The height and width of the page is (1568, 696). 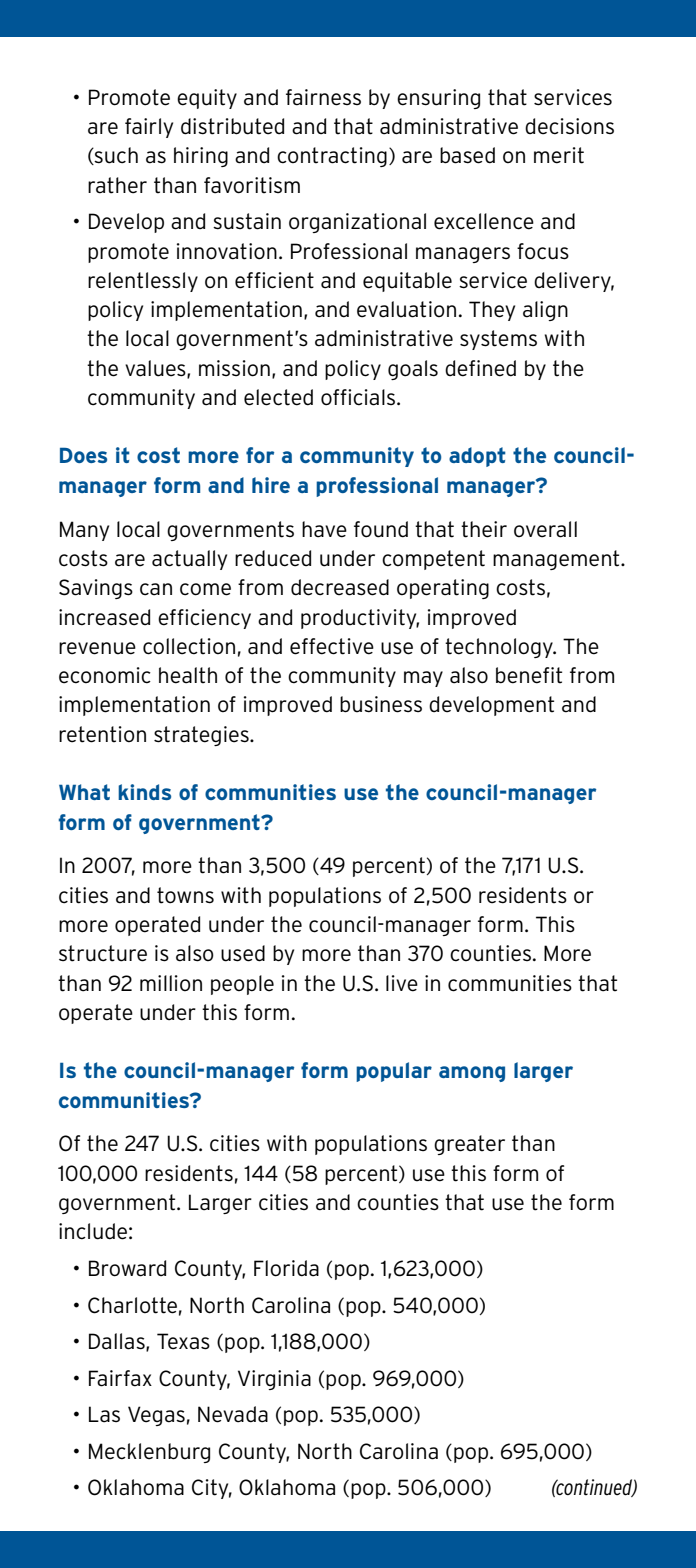 What do you see at coordinates (324, 529) in the page?
I see `have` at bounding box center [324, 529].
